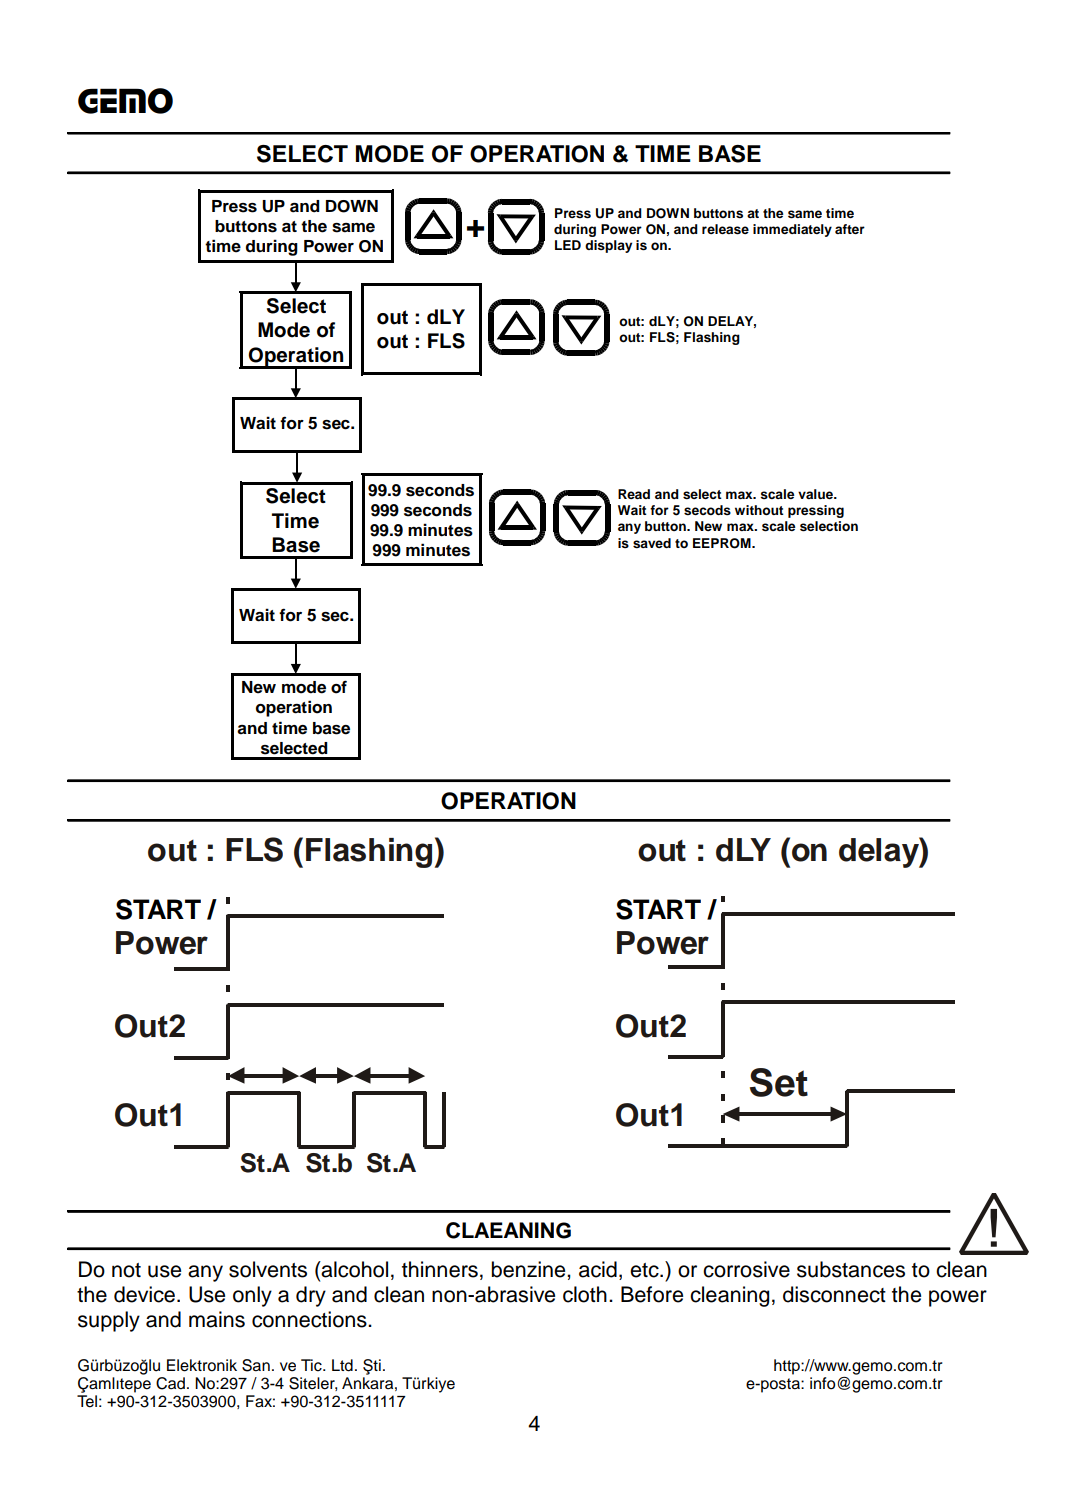  What do you see at coordinates (608, 246) in the screenshot?
I see `display` at bounding box center [608, 246].
